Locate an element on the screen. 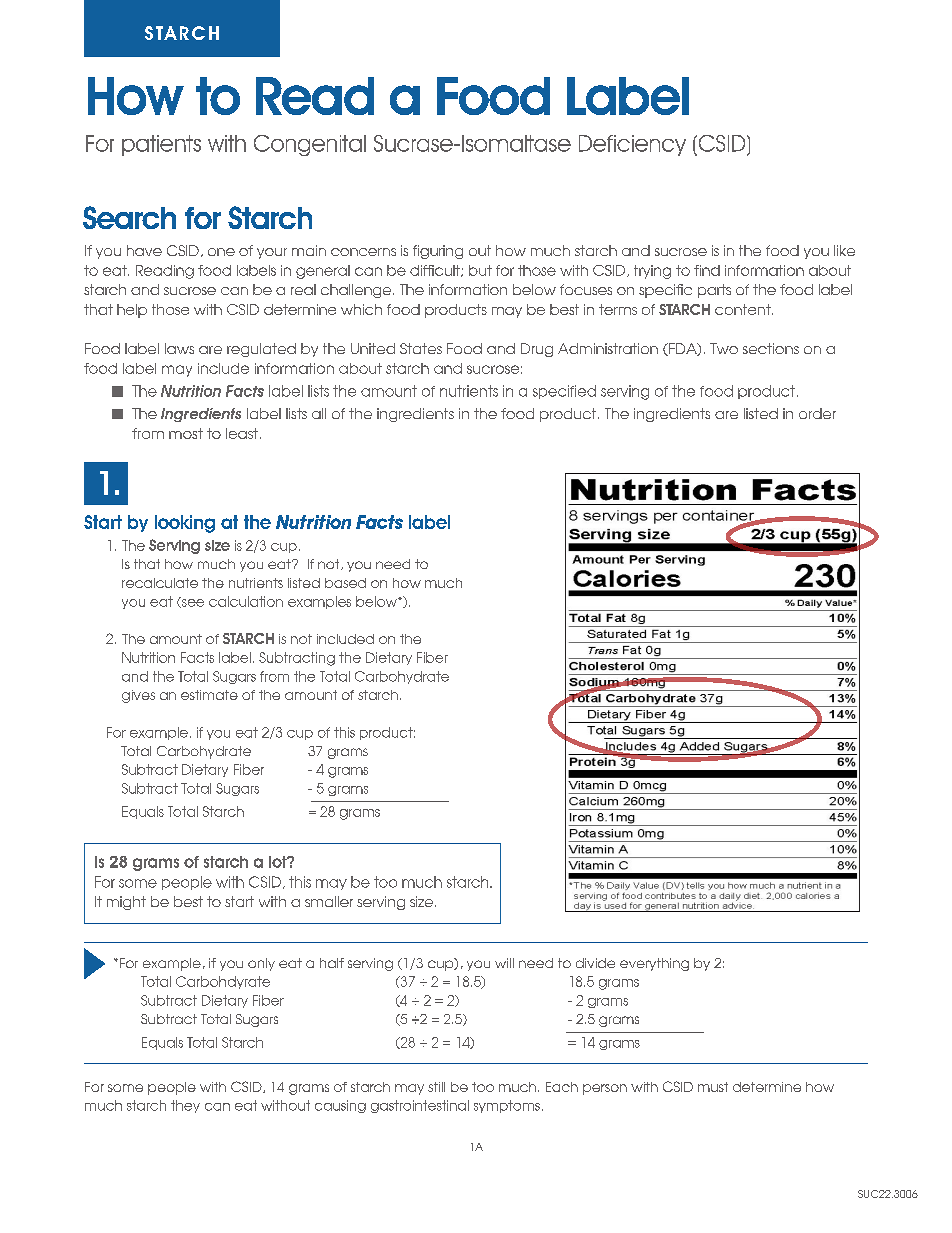 This screenshot has width=952, height=1233. laws is located at coordinates (179, 348).
